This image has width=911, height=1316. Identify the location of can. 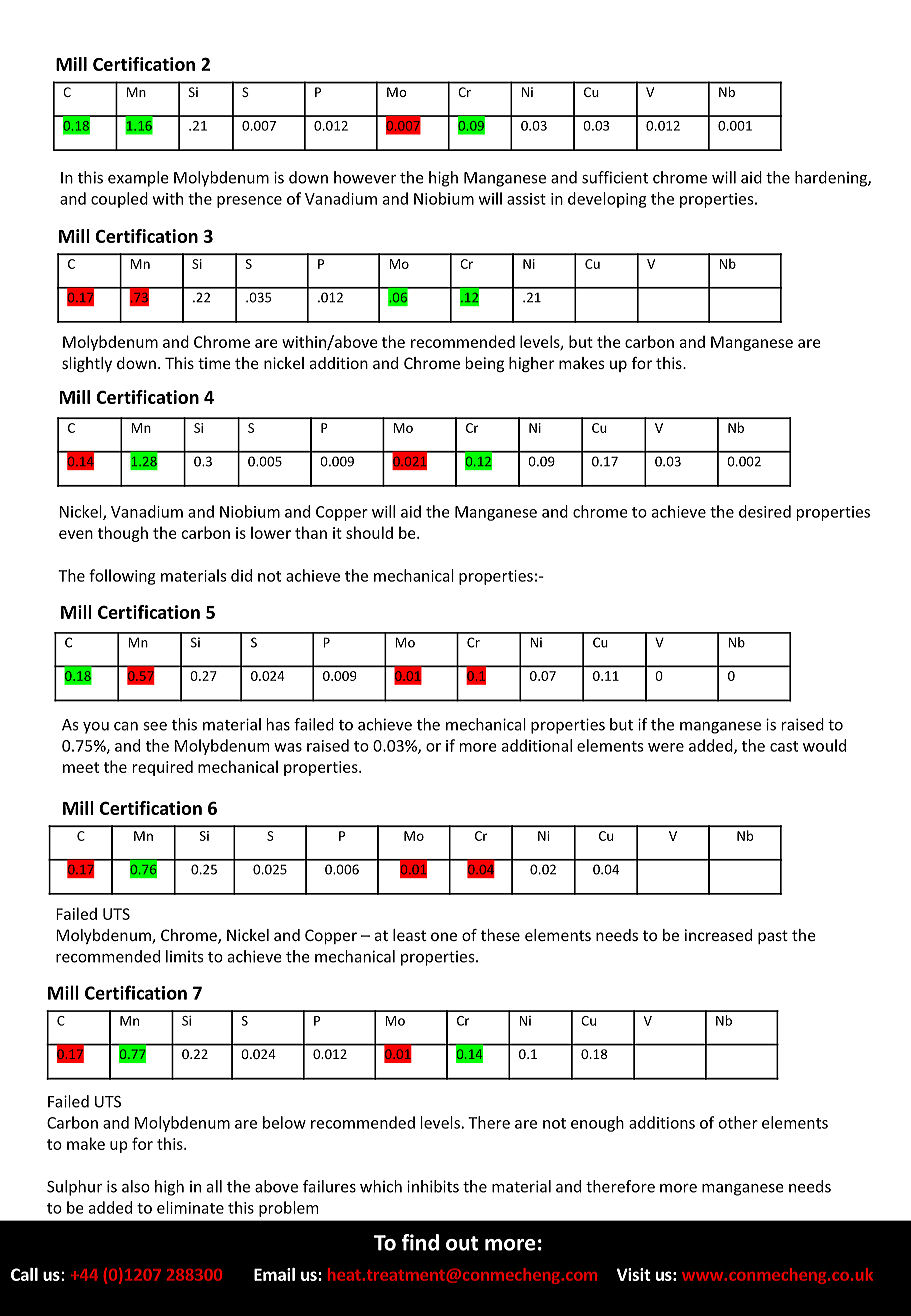
(126, 726).
